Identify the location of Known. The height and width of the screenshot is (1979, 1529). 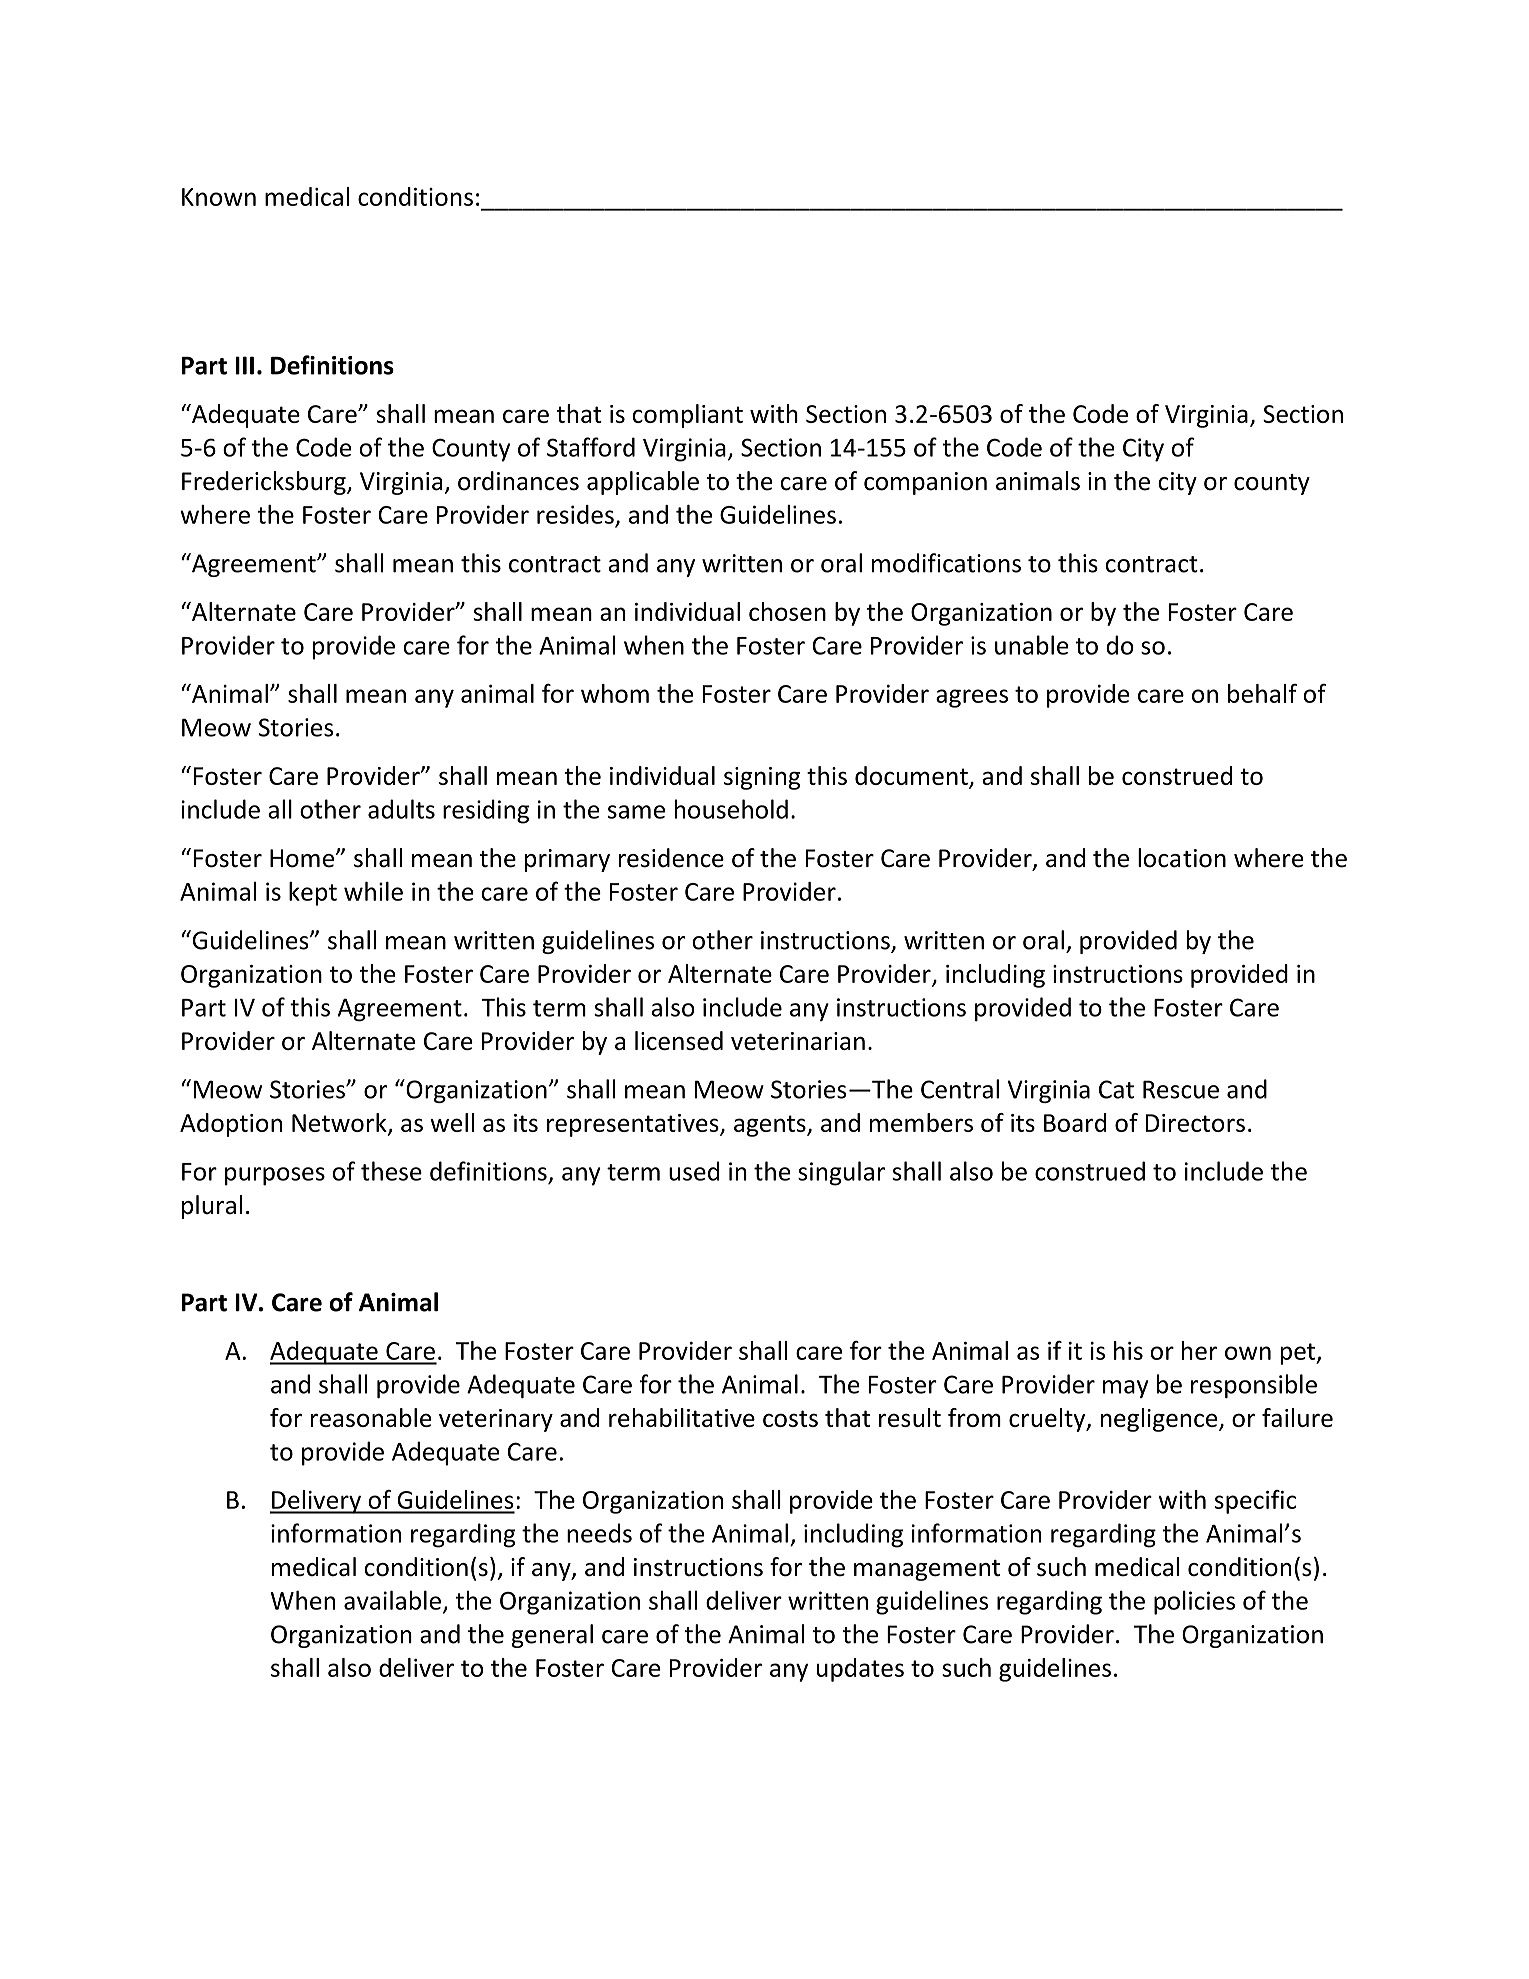
(219, 197).
